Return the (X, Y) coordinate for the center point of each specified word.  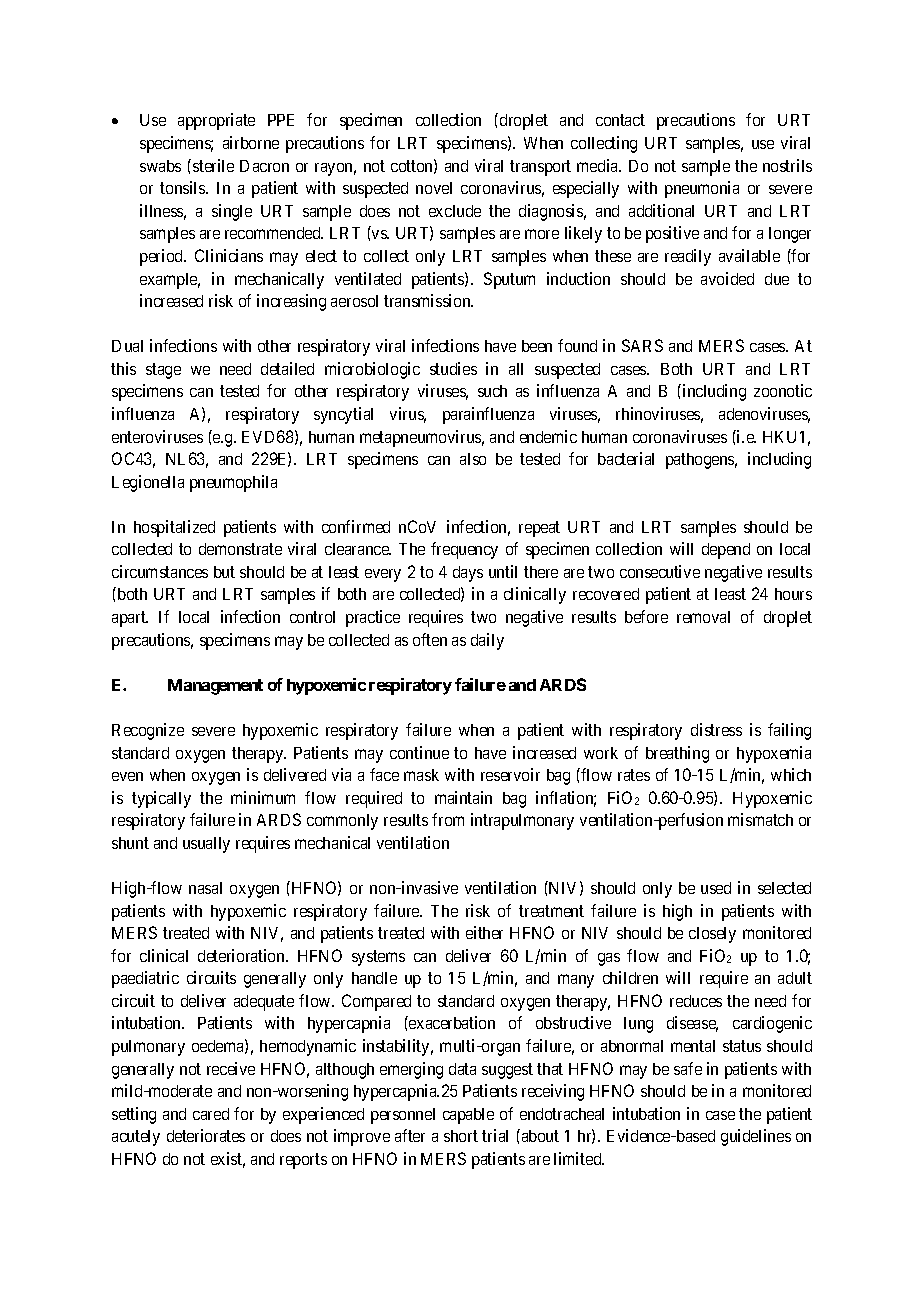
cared (211, 1114)
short (461, 1136)
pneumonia (702, 189)
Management (215, 687)
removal (703, 617)
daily (487, 641)
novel (434, 188)
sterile (213, 165)
